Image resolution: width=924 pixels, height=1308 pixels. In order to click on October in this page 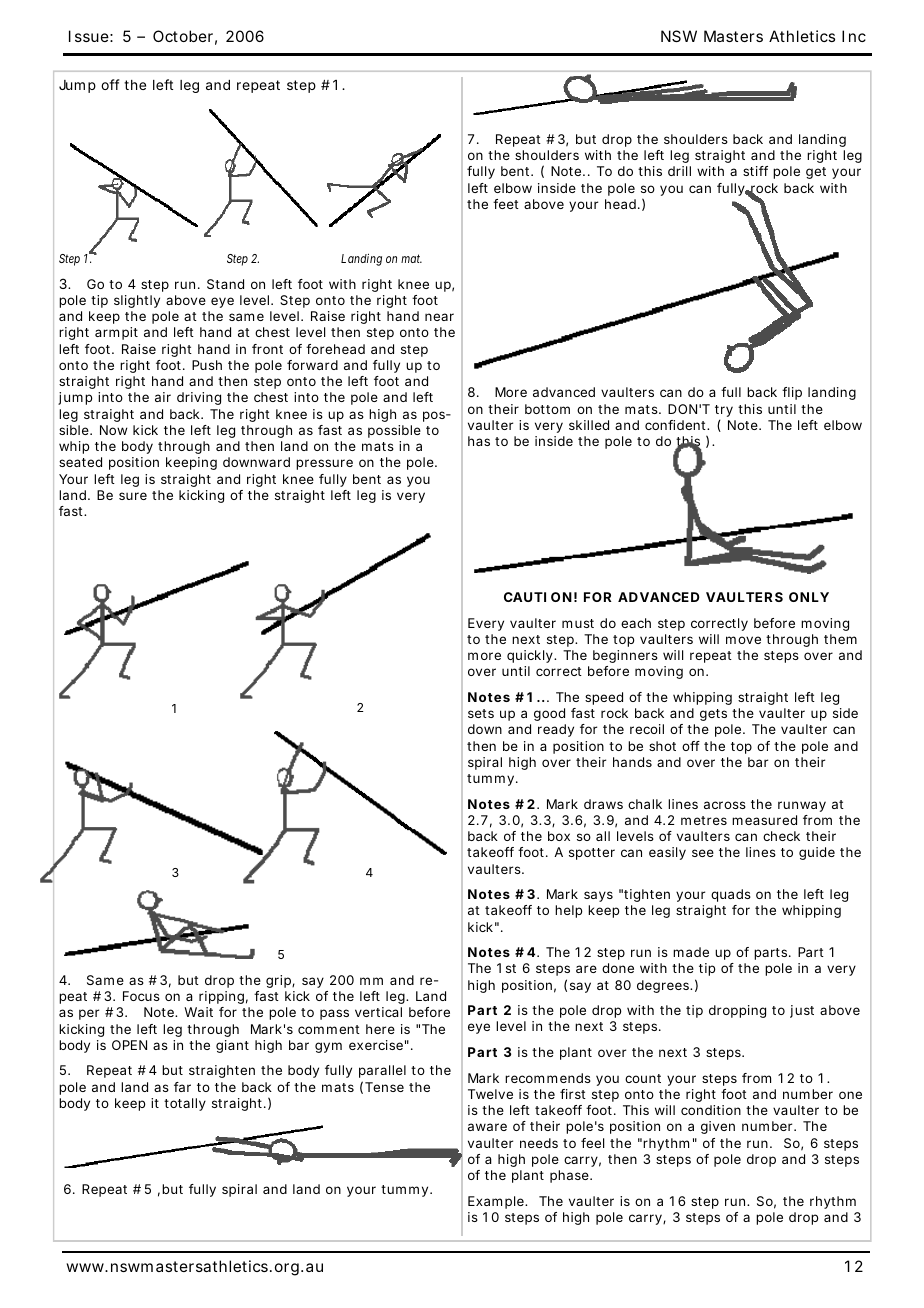, I will do `click(185, 37)`.
